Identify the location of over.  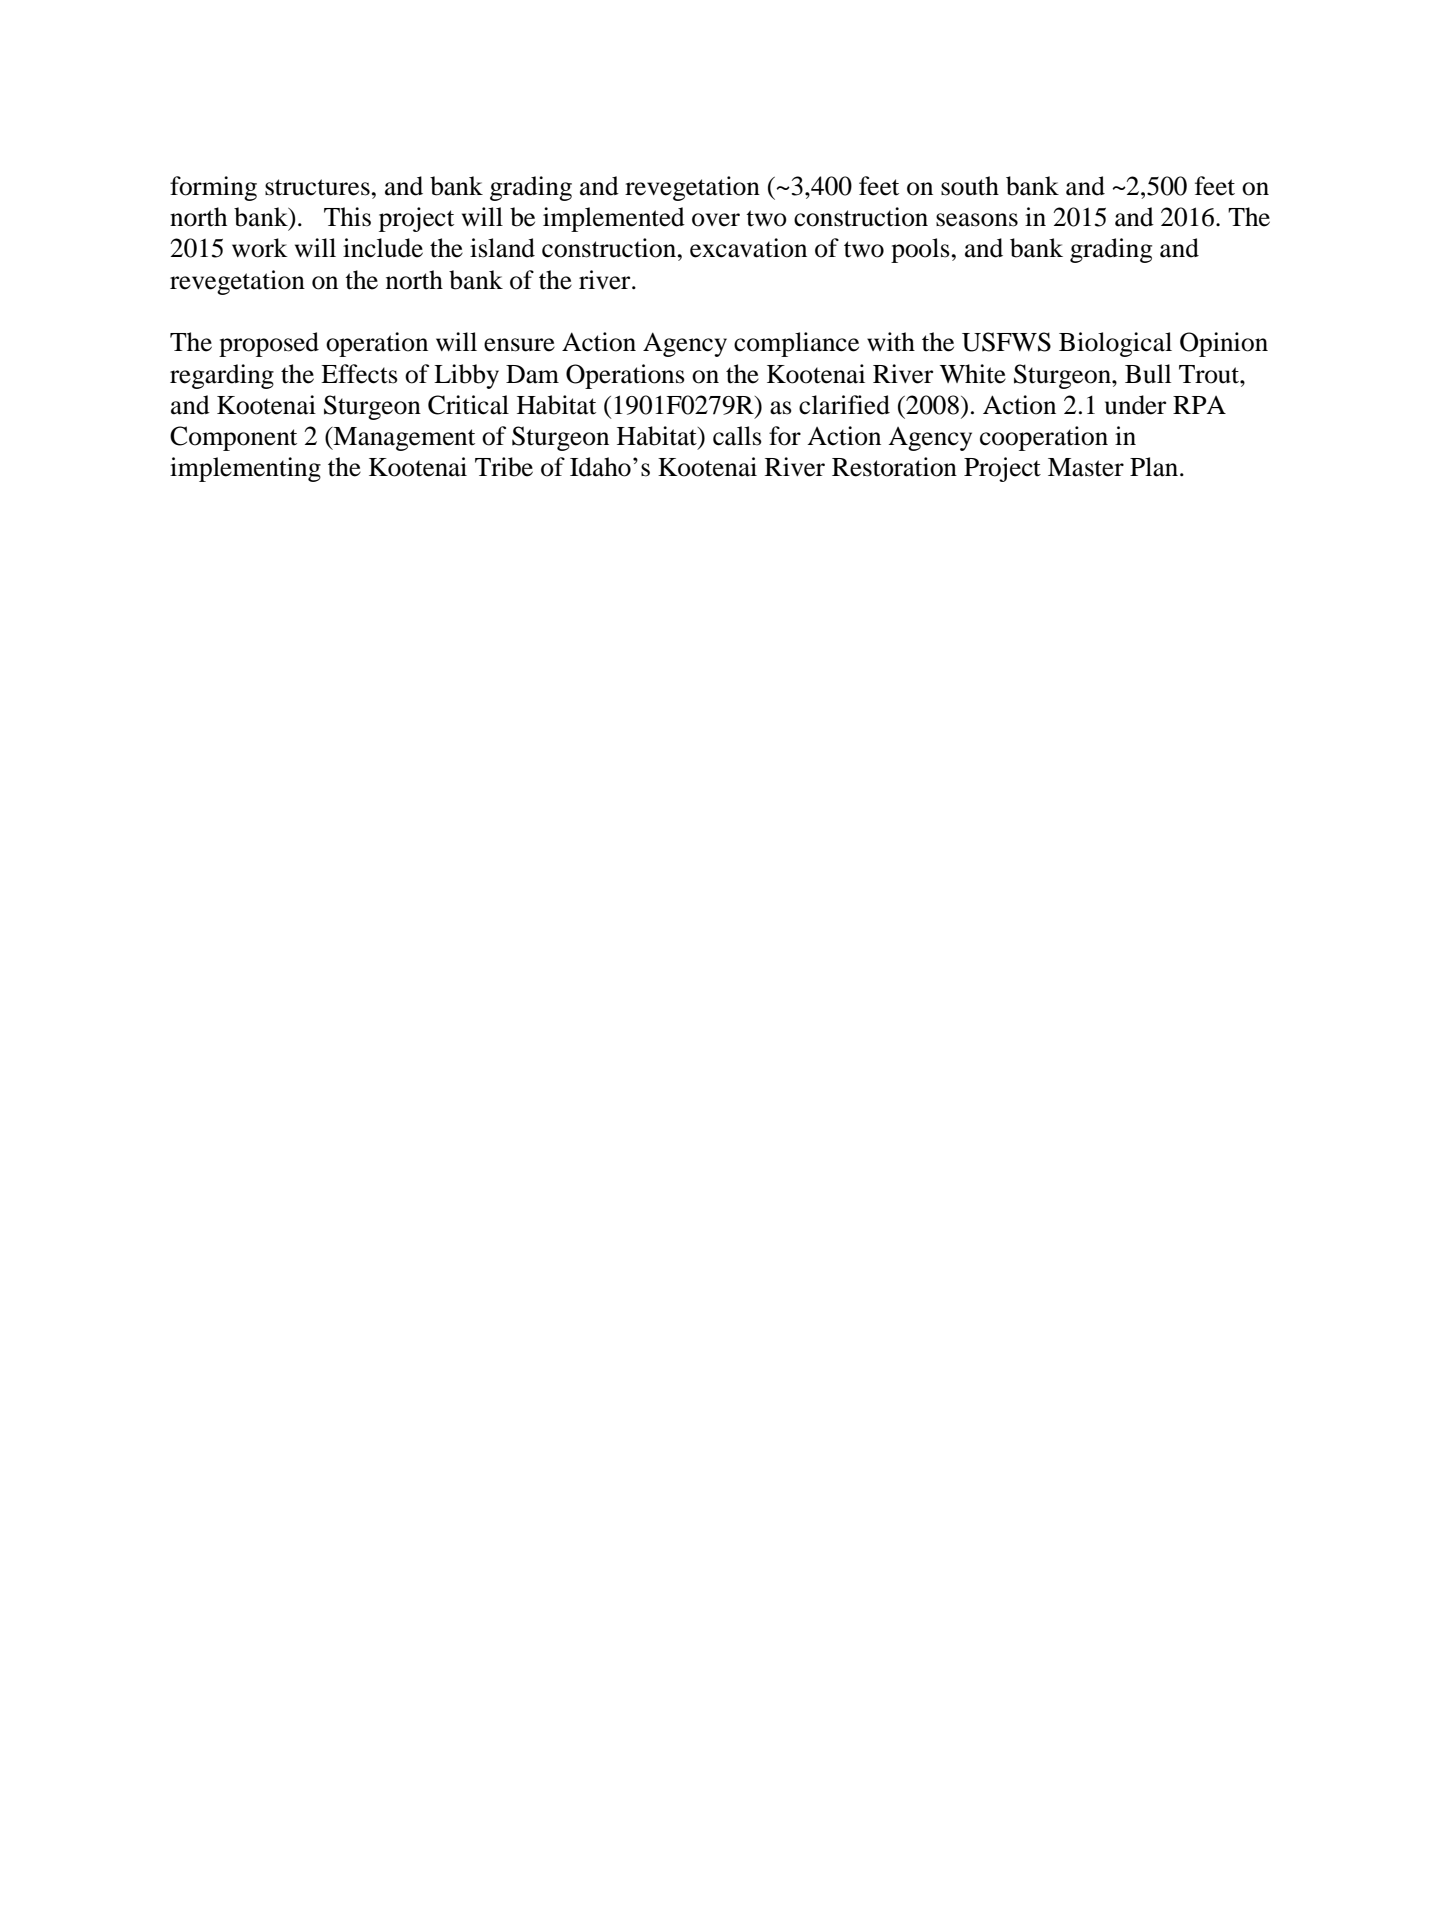
(716, 220).
